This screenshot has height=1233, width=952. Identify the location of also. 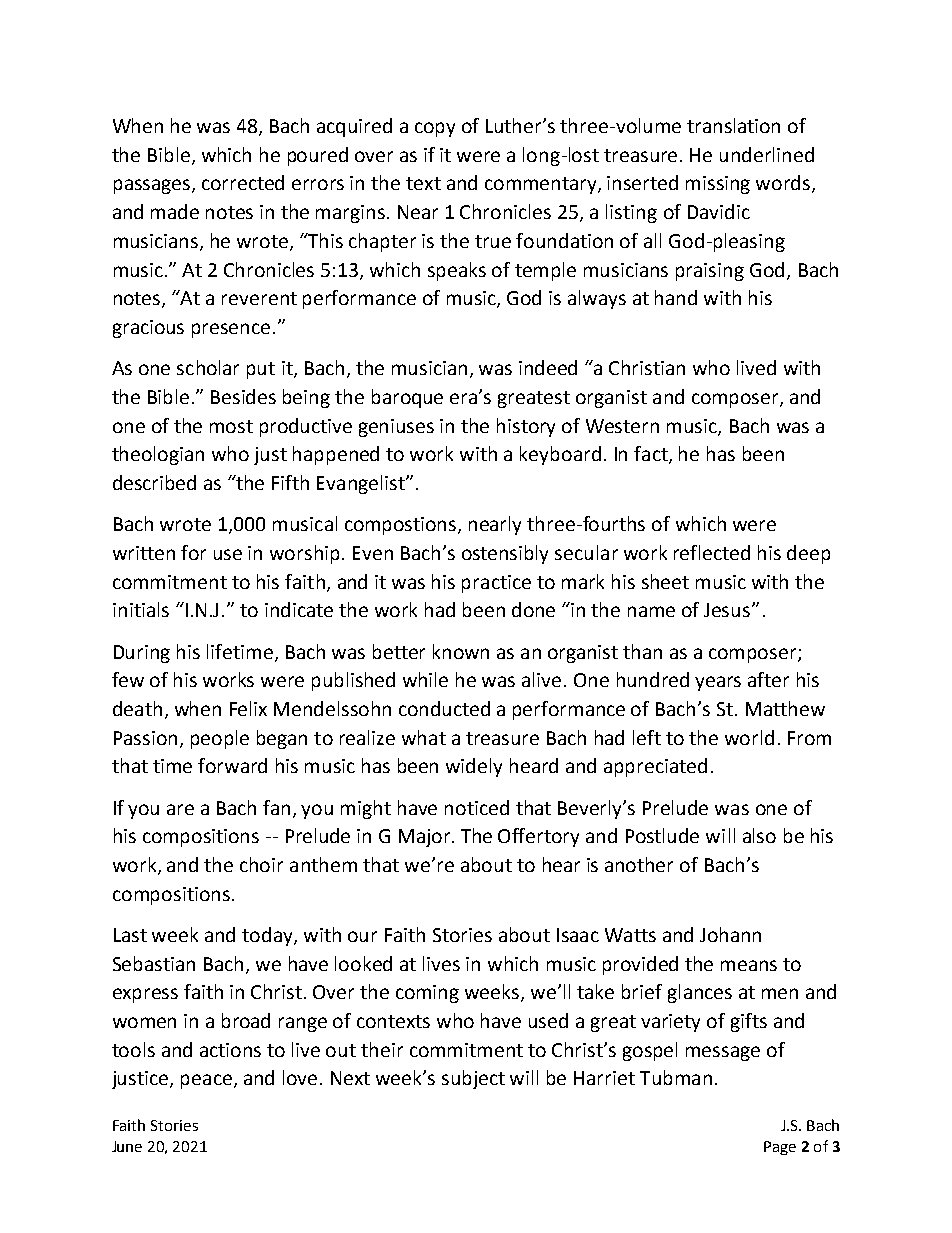
(759, 835).
